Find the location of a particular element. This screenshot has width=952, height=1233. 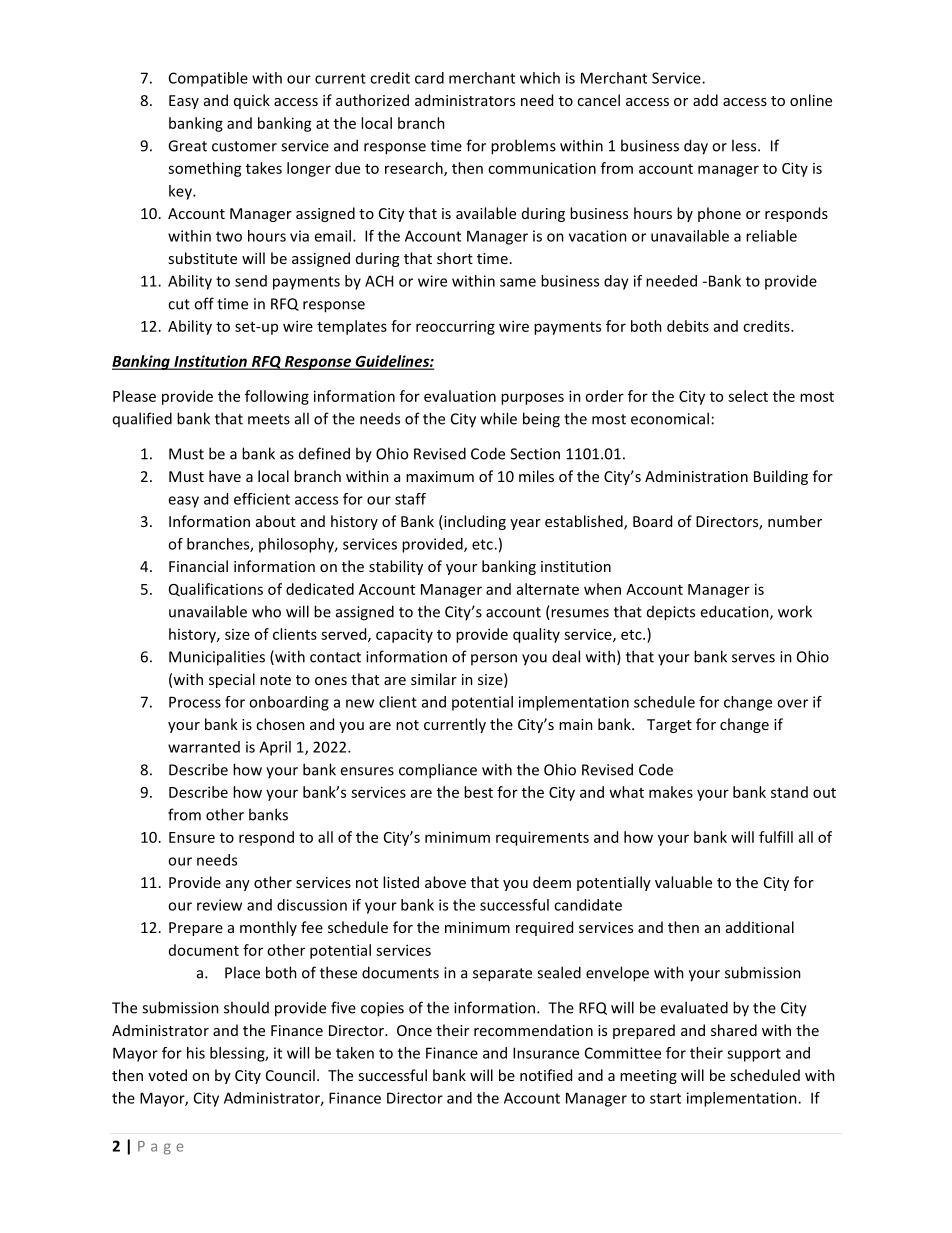

meets is located at coordinates (269, 419).
